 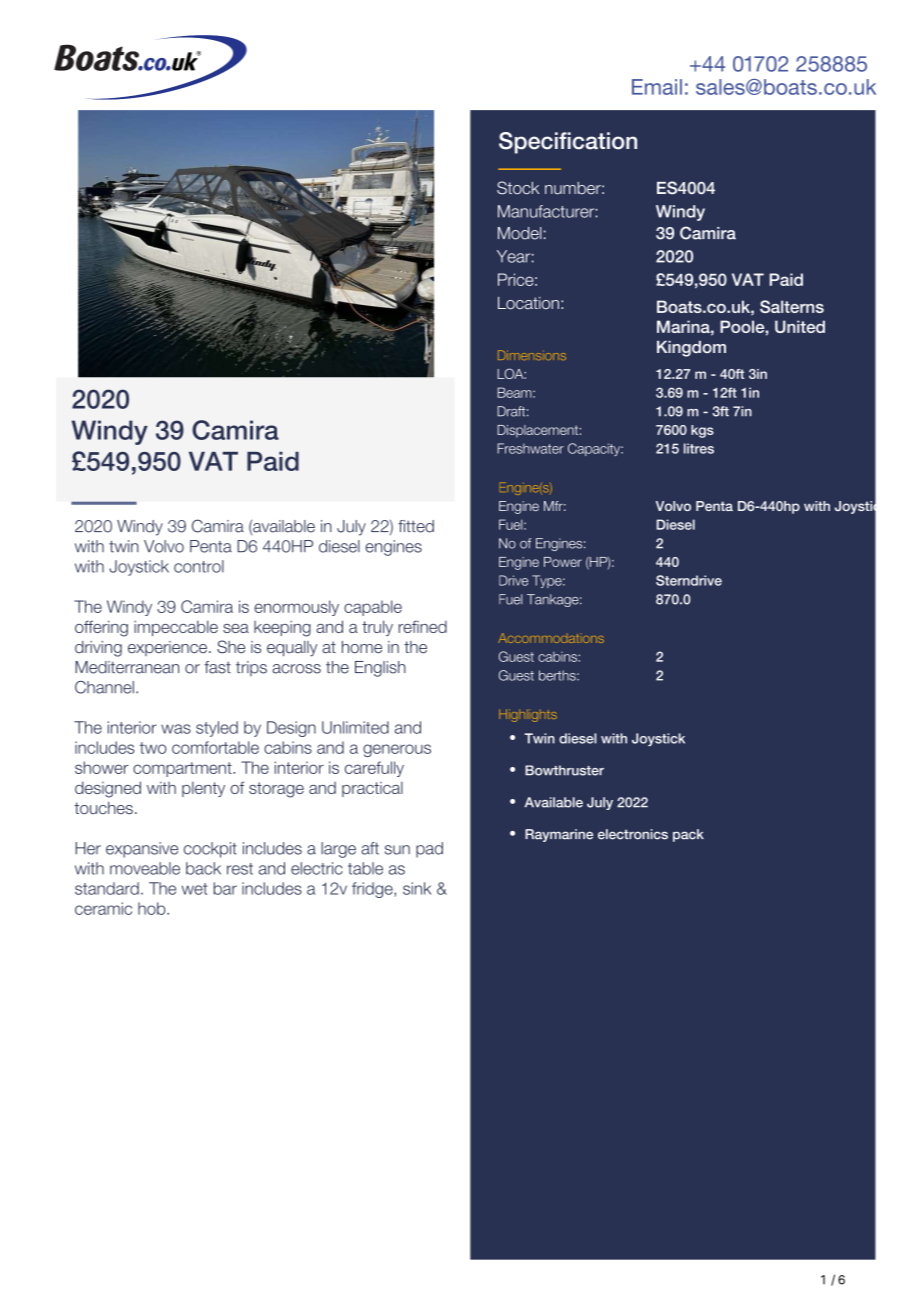 What do you see at coordinates (380, 669) in the image?
I see `English` at bounding box center [380, 669].
